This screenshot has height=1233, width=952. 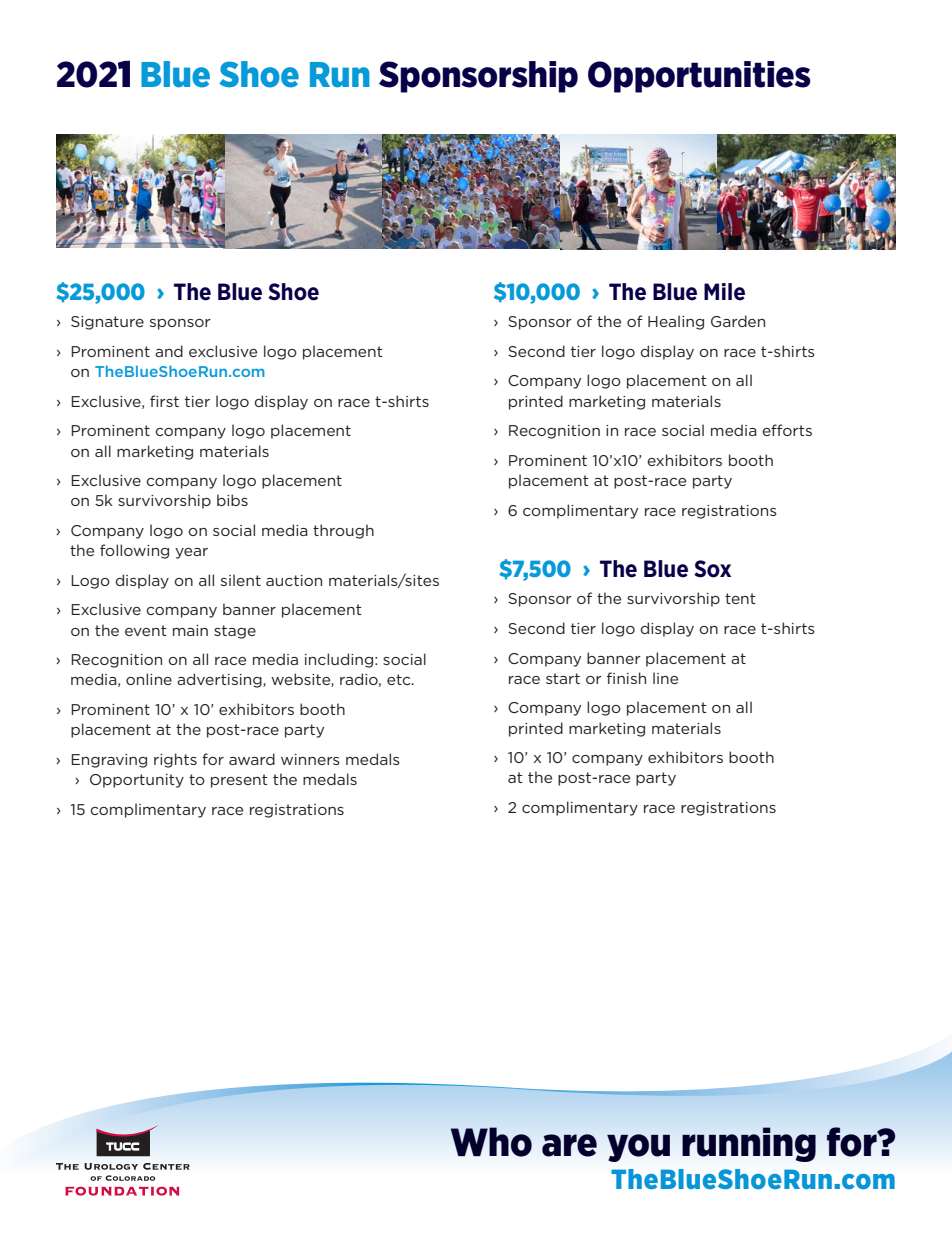 What do you see at coordinates (699, 77) in the screenshot?
I see `Opportunities` at bounding box center [699, 77].
